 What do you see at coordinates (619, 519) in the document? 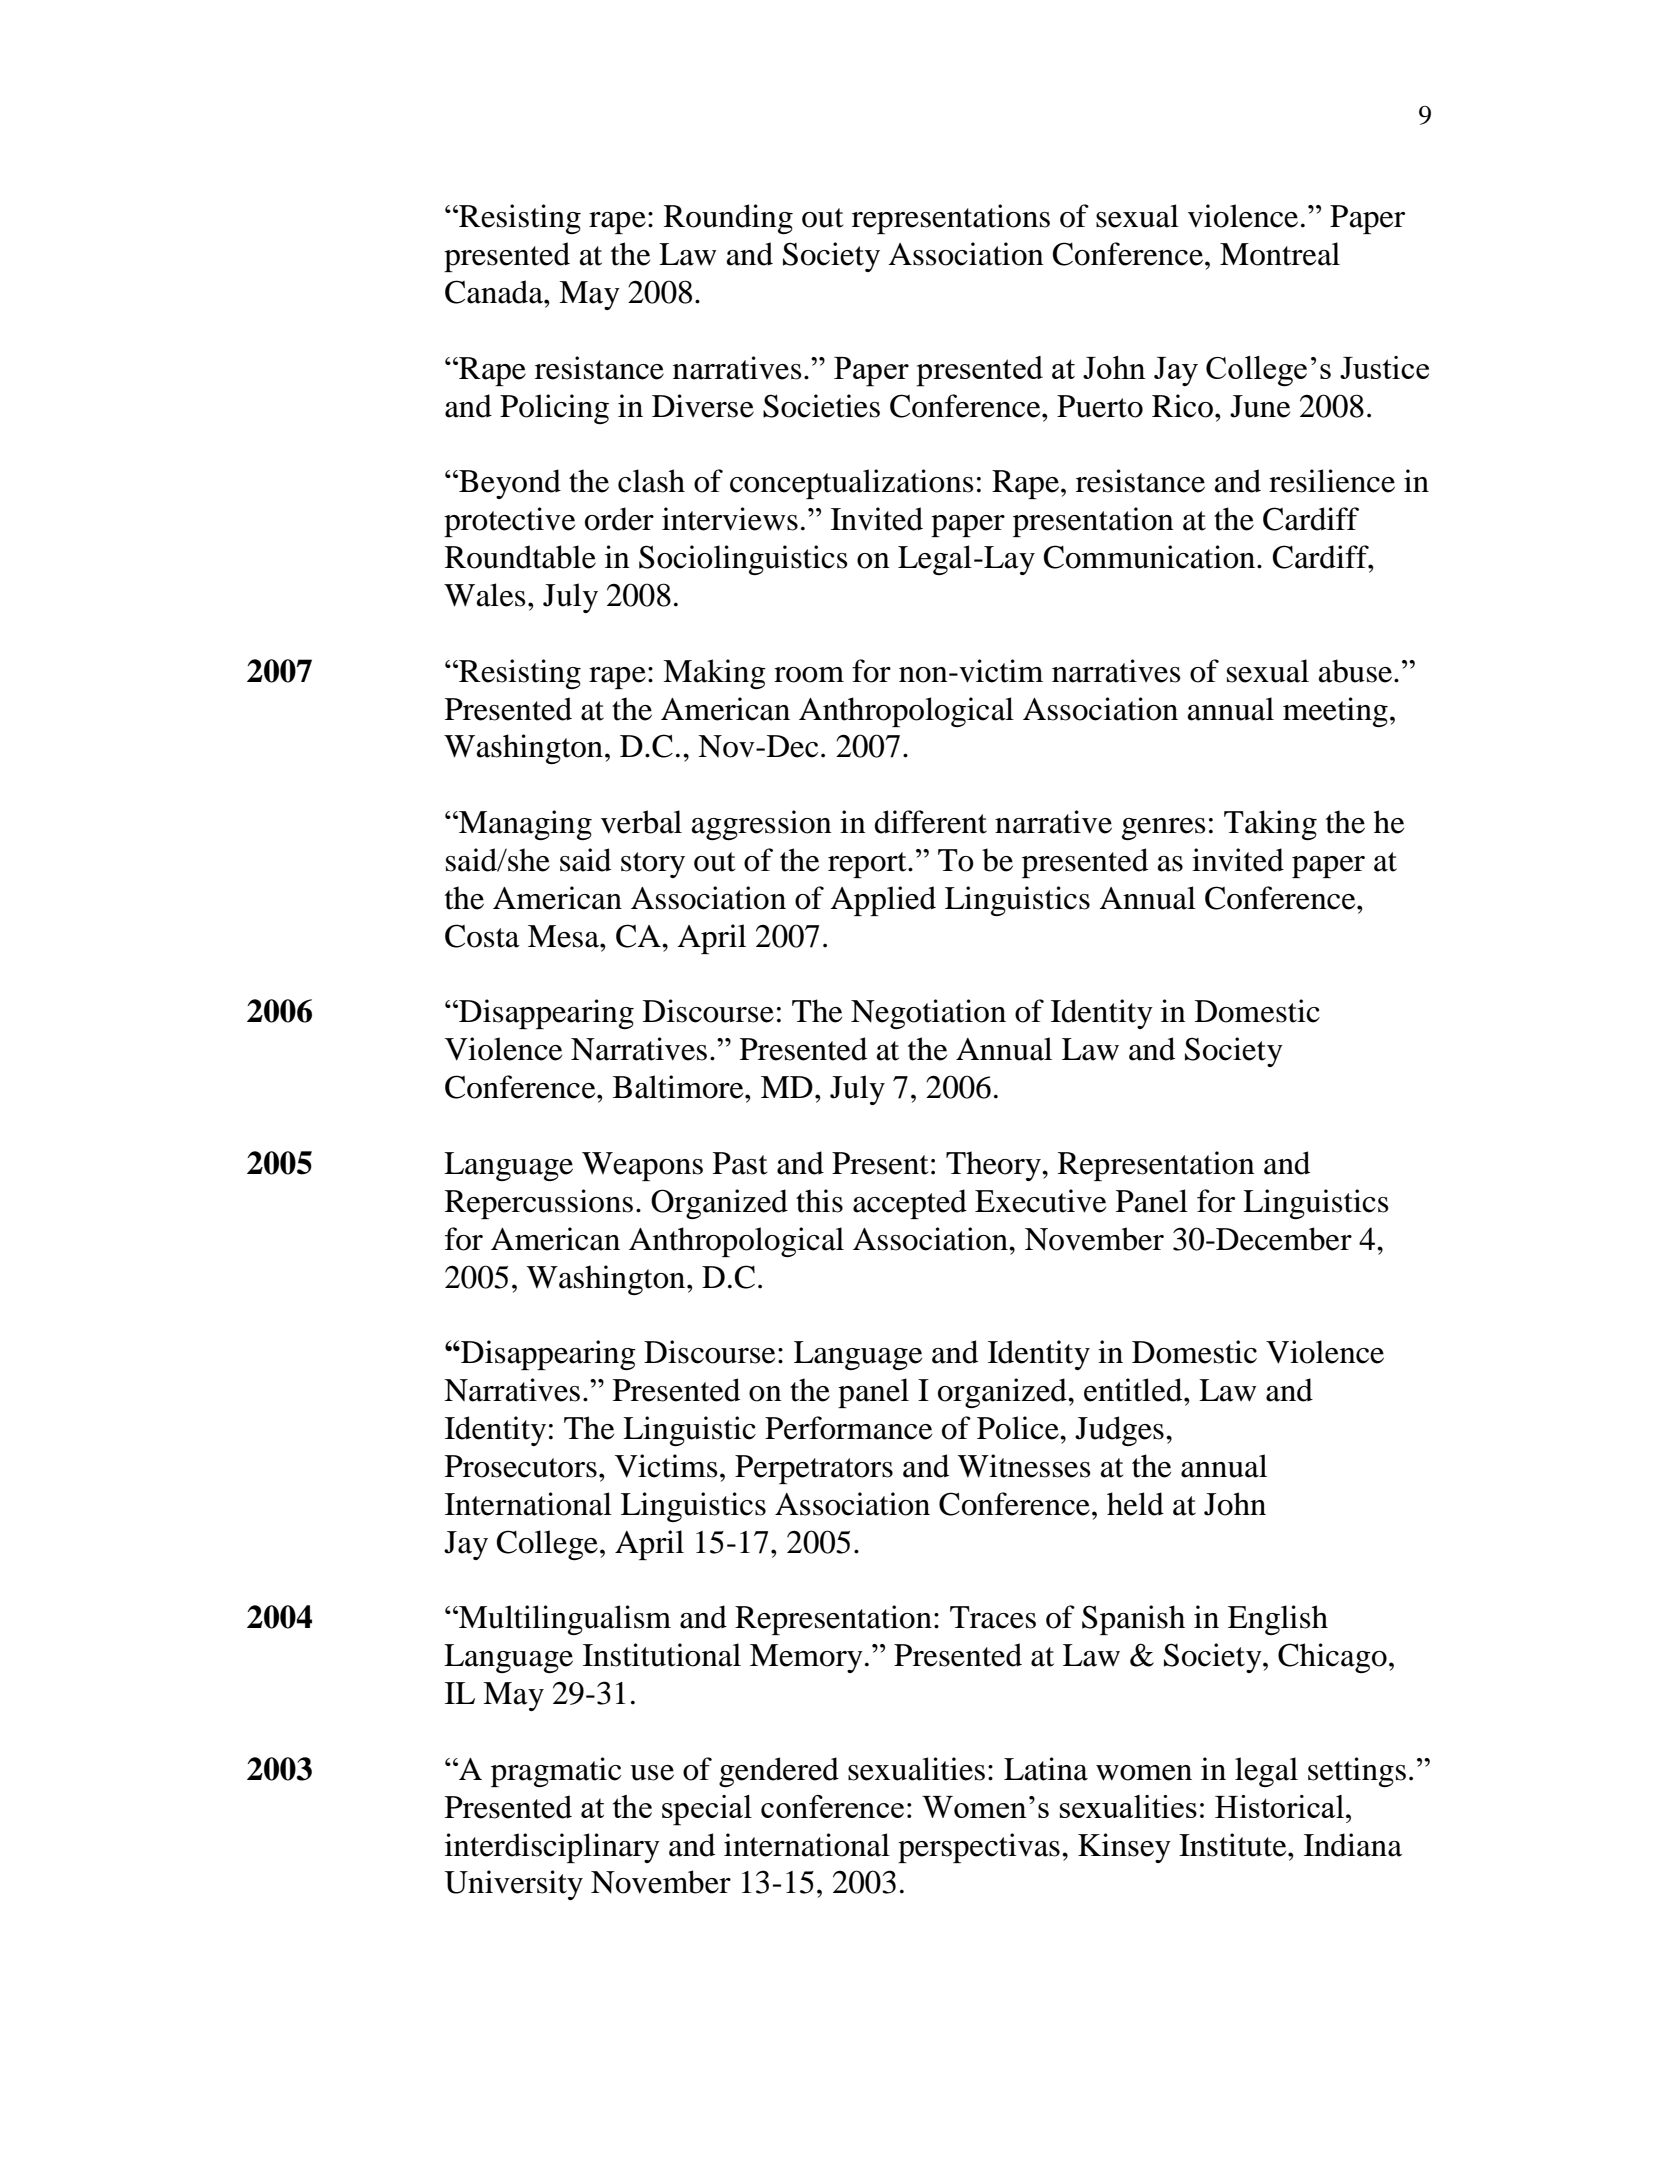
I see `order` at bounding box center [619, 519].
